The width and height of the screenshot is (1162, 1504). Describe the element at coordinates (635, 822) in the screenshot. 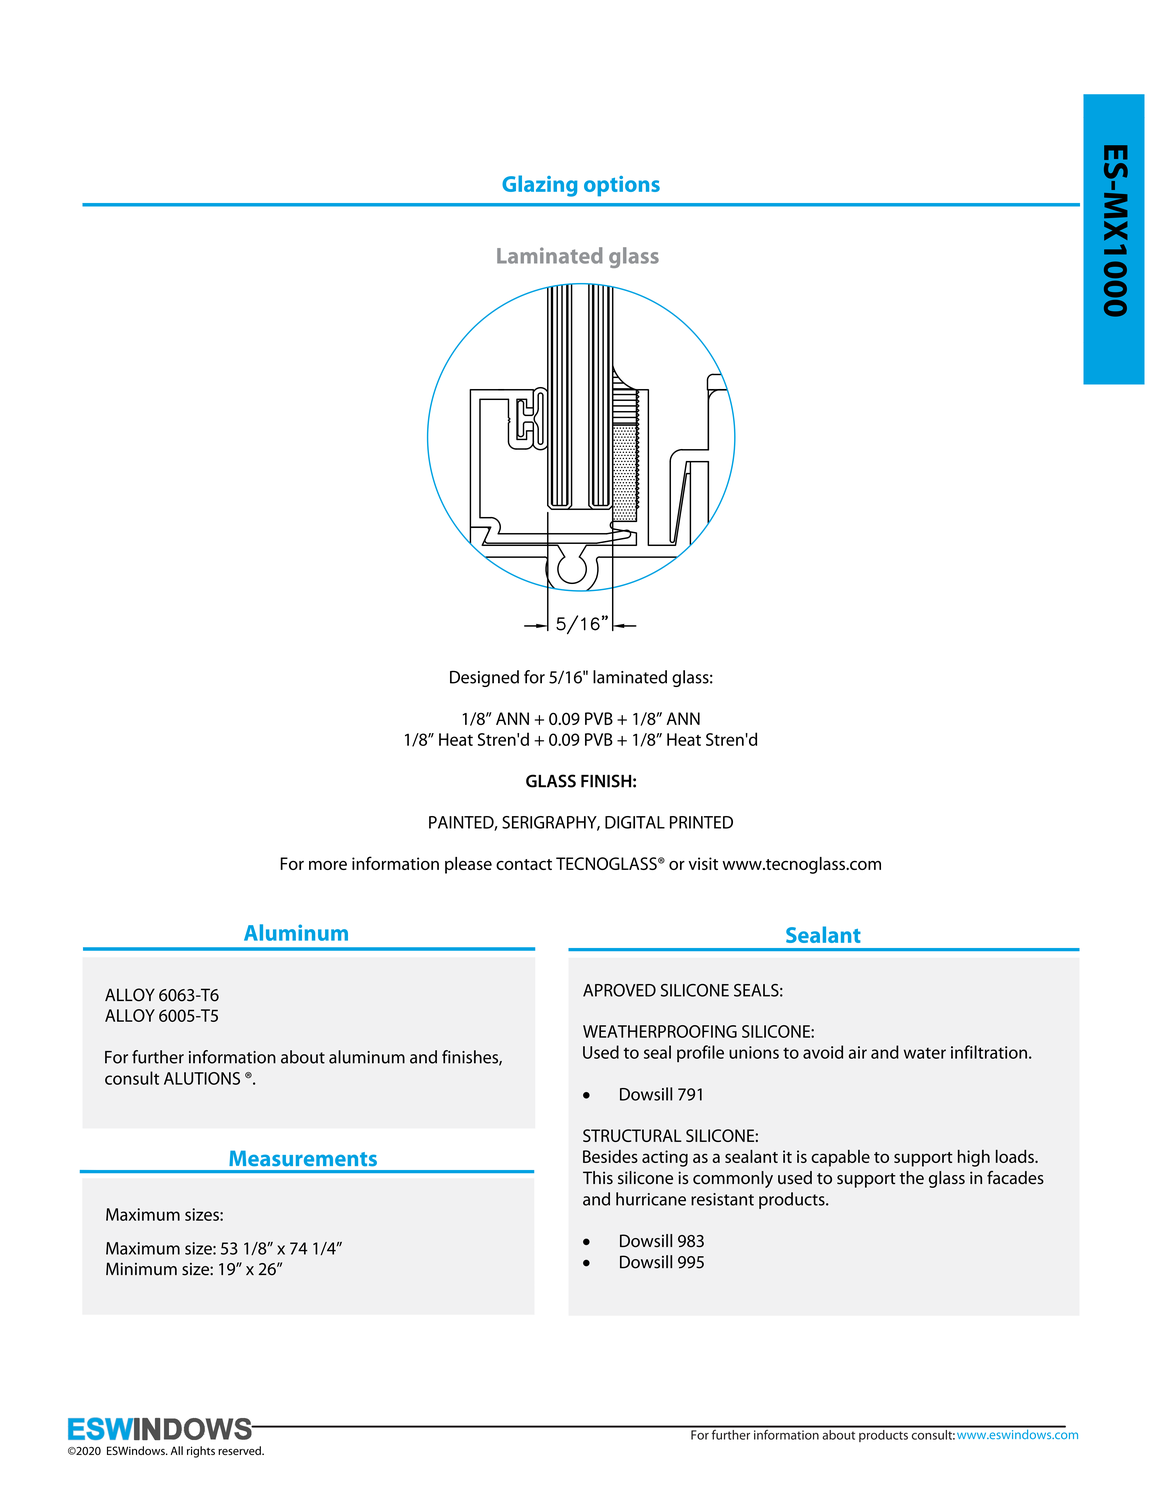

I see `DIGITAL` at that location.
